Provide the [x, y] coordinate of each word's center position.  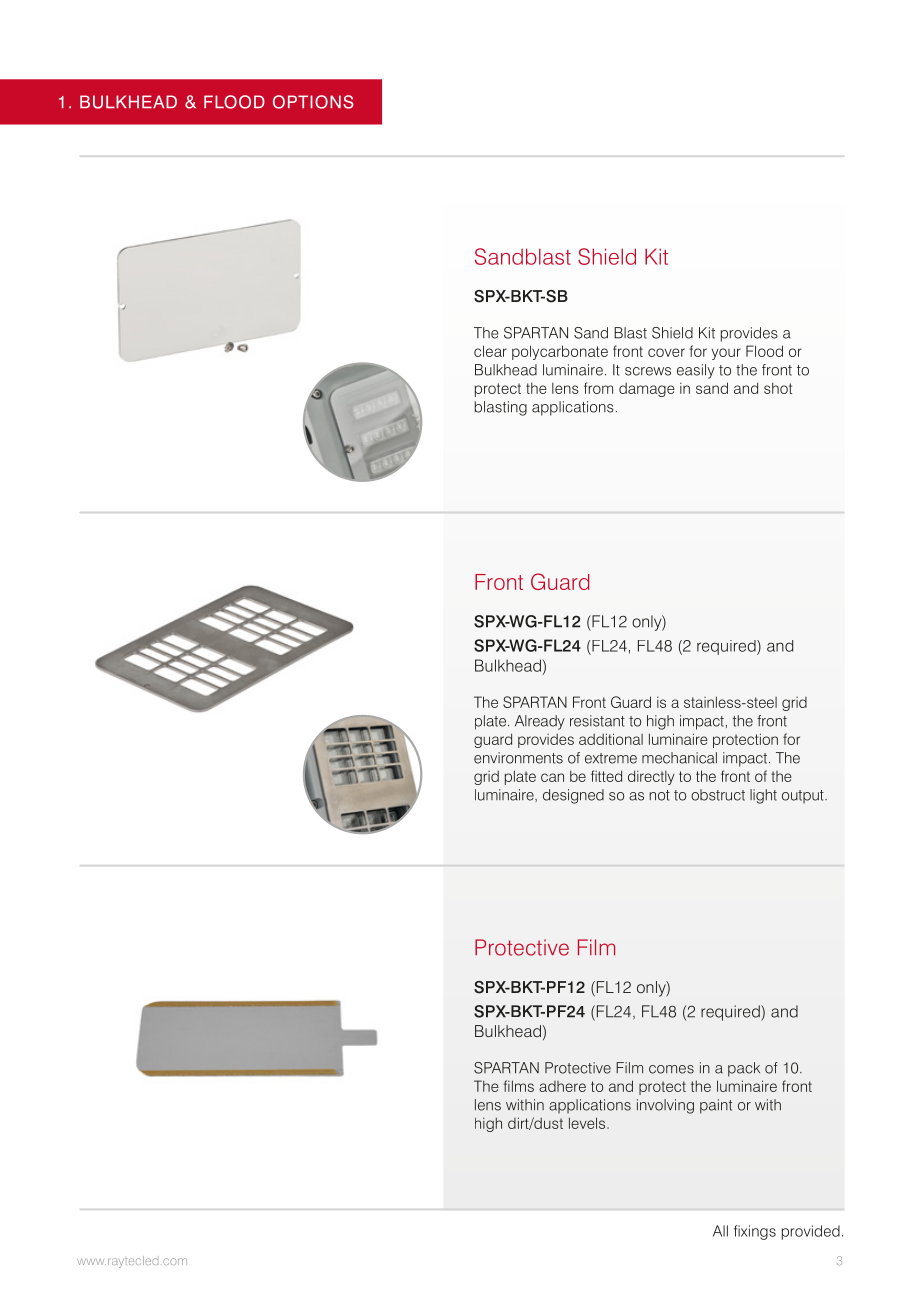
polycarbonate [560, 352]
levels [588, 1123]
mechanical [679, 758]
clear [490, 351]
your [726, 354]
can [552, 777]
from [598, 388]
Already [540, 722]
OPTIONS [313, 102]
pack [744, 1069]
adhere [562, 1086]
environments [518, 758]
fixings [755, 1232]
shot [778, 388]
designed [573, 796]
